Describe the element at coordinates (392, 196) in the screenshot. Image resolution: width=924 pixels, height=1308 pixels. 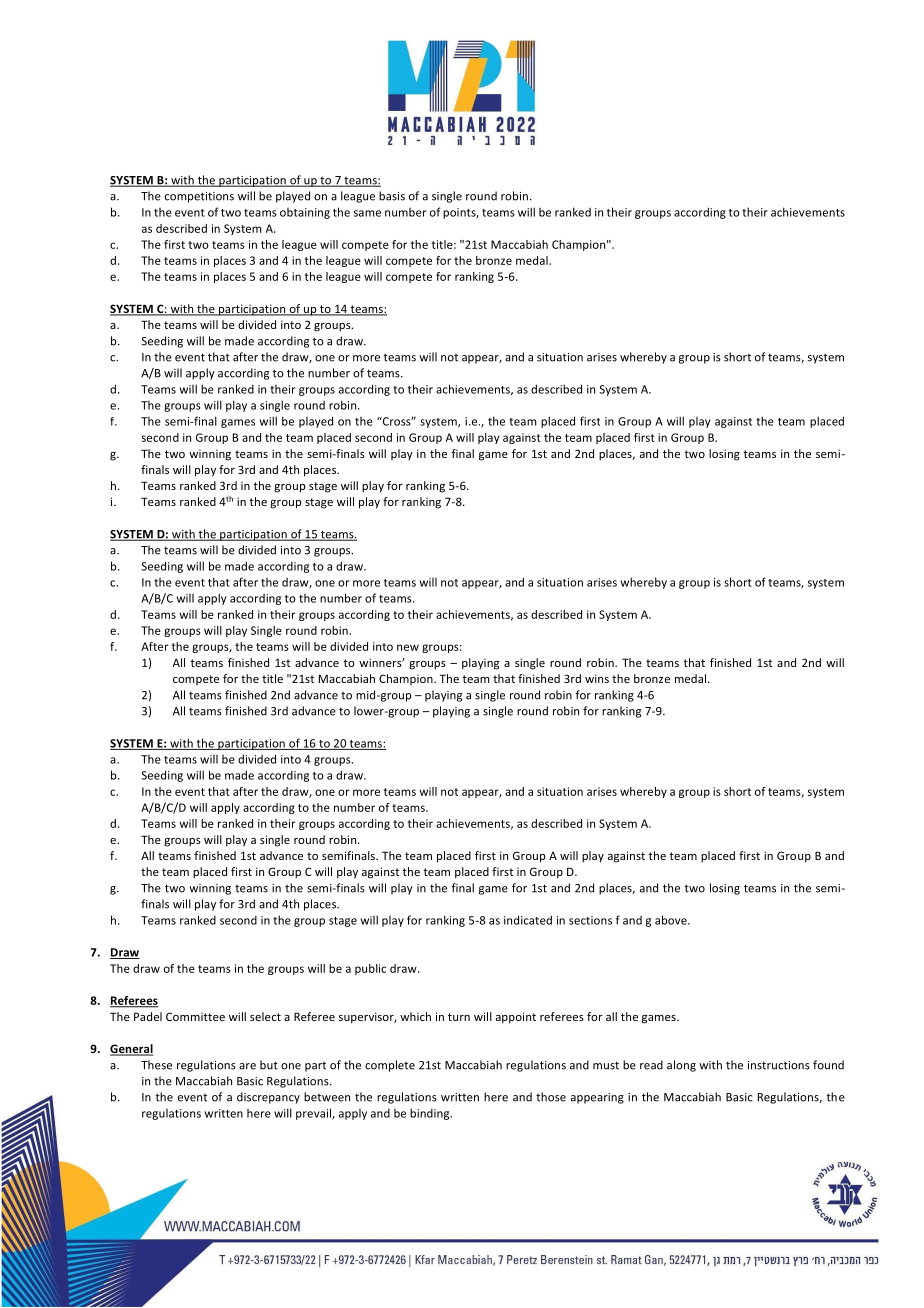
I see `basis` at that location.
